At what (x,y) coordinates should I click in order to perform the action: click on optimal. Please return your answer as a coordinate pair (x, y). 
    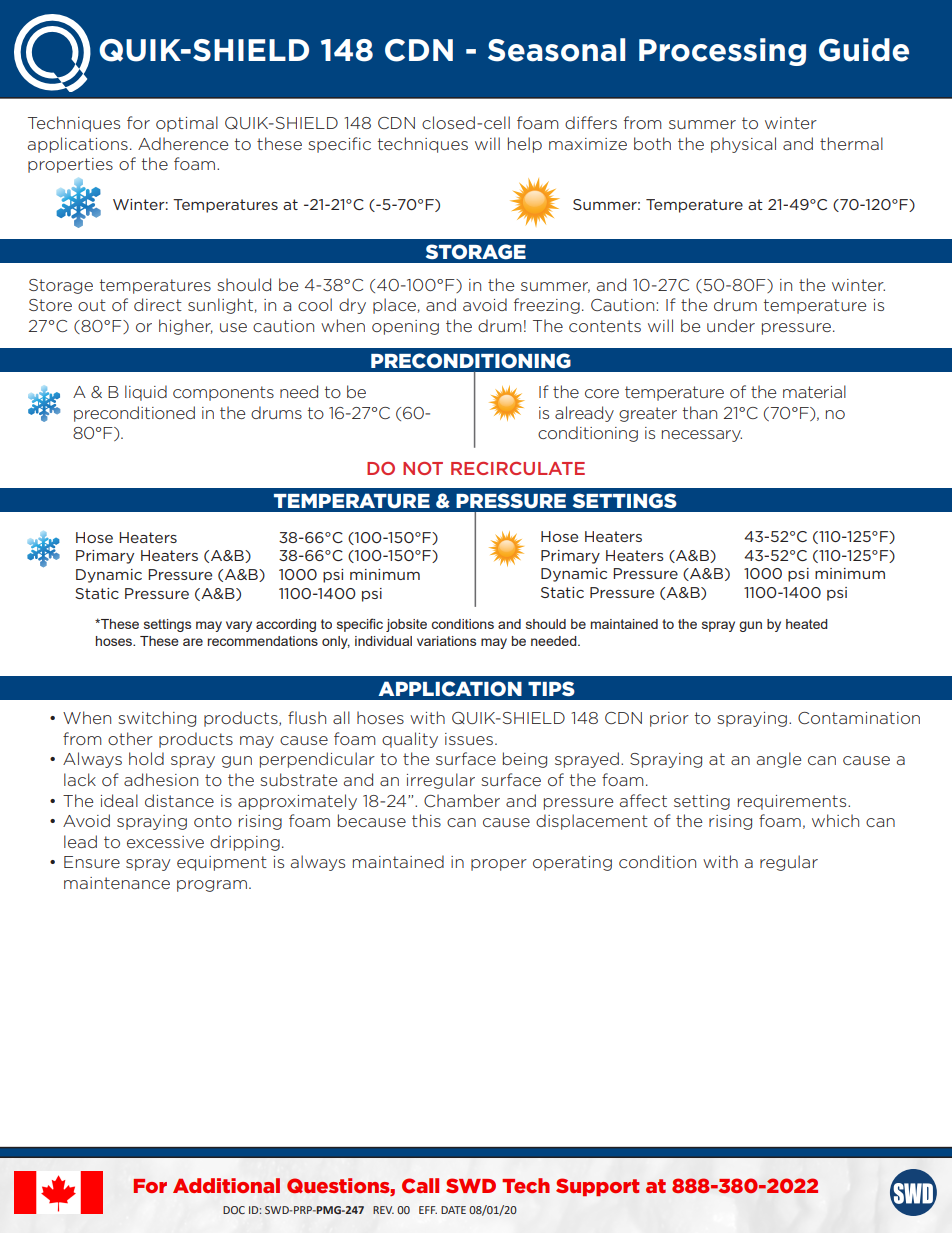
    Looking at the image, I should click on (187, 124).
